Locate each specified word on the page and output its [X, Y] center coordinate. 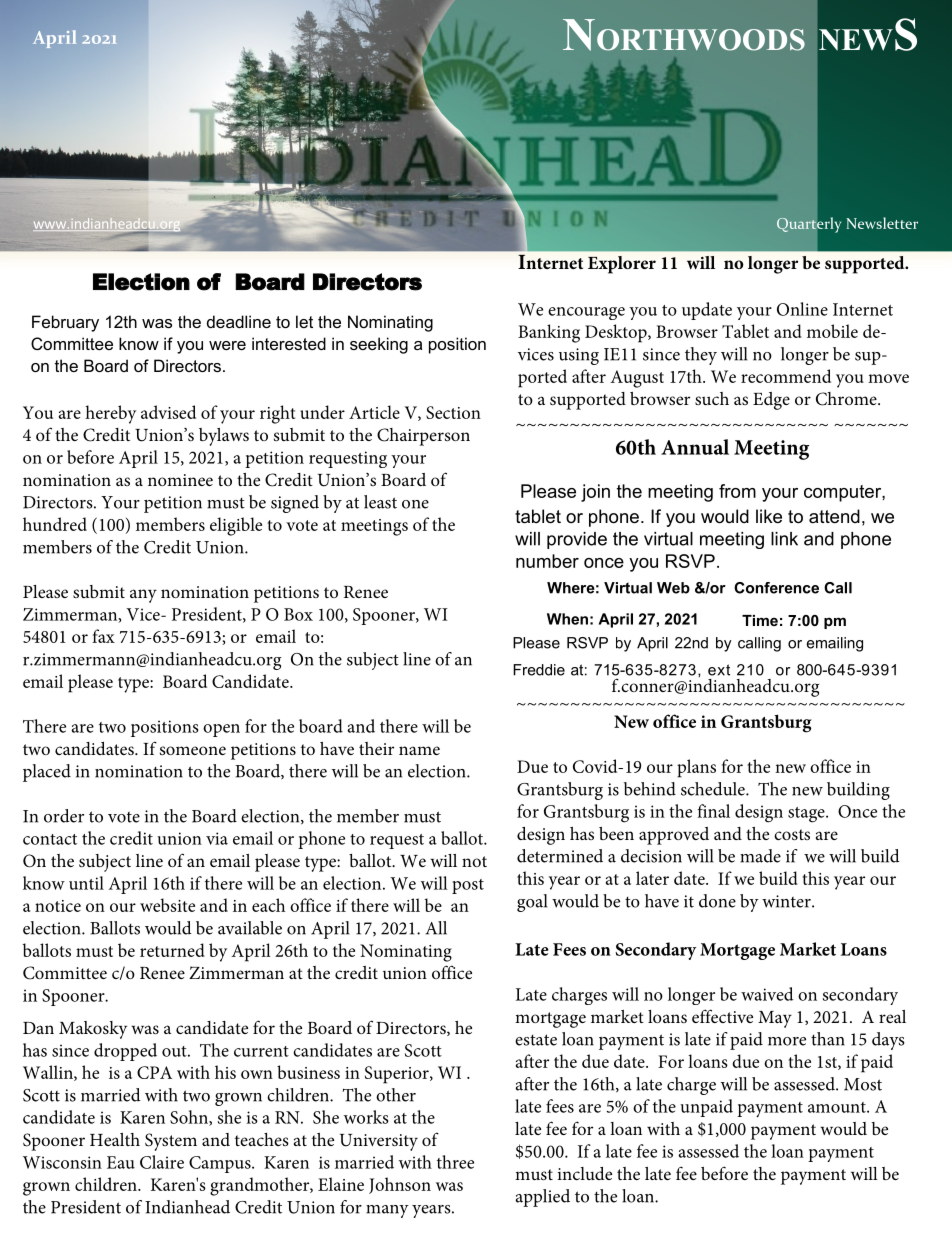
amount [838, 1107]
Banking [549, 333]
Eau [121, 1162]
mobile [832, 331]
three [455, 1162]
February [65, 323]
